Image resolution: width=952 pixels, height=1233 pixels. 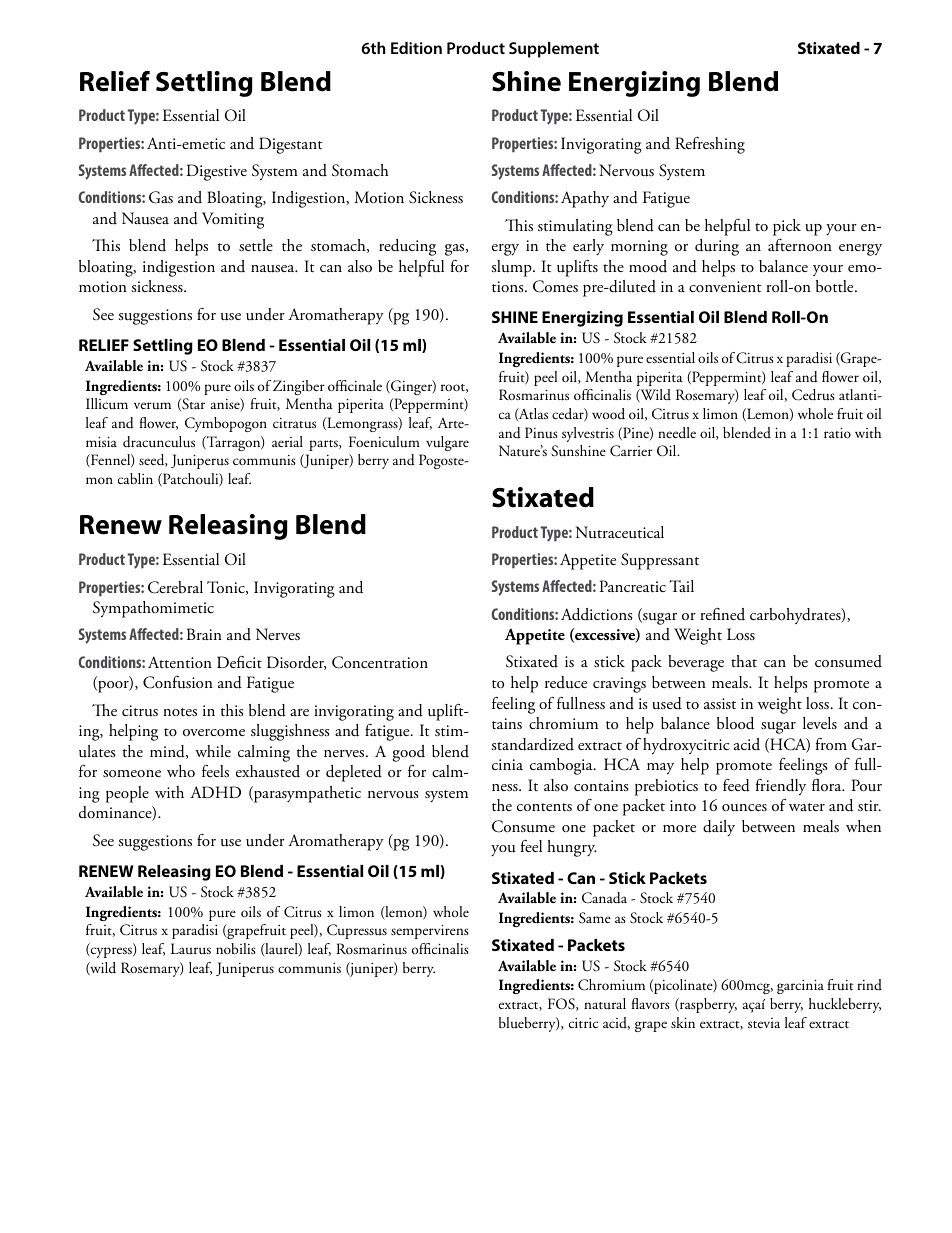 What do you see at coordinates (175, 587) in the image?
I see `Cerebral` at bounding box center [175, 587].
